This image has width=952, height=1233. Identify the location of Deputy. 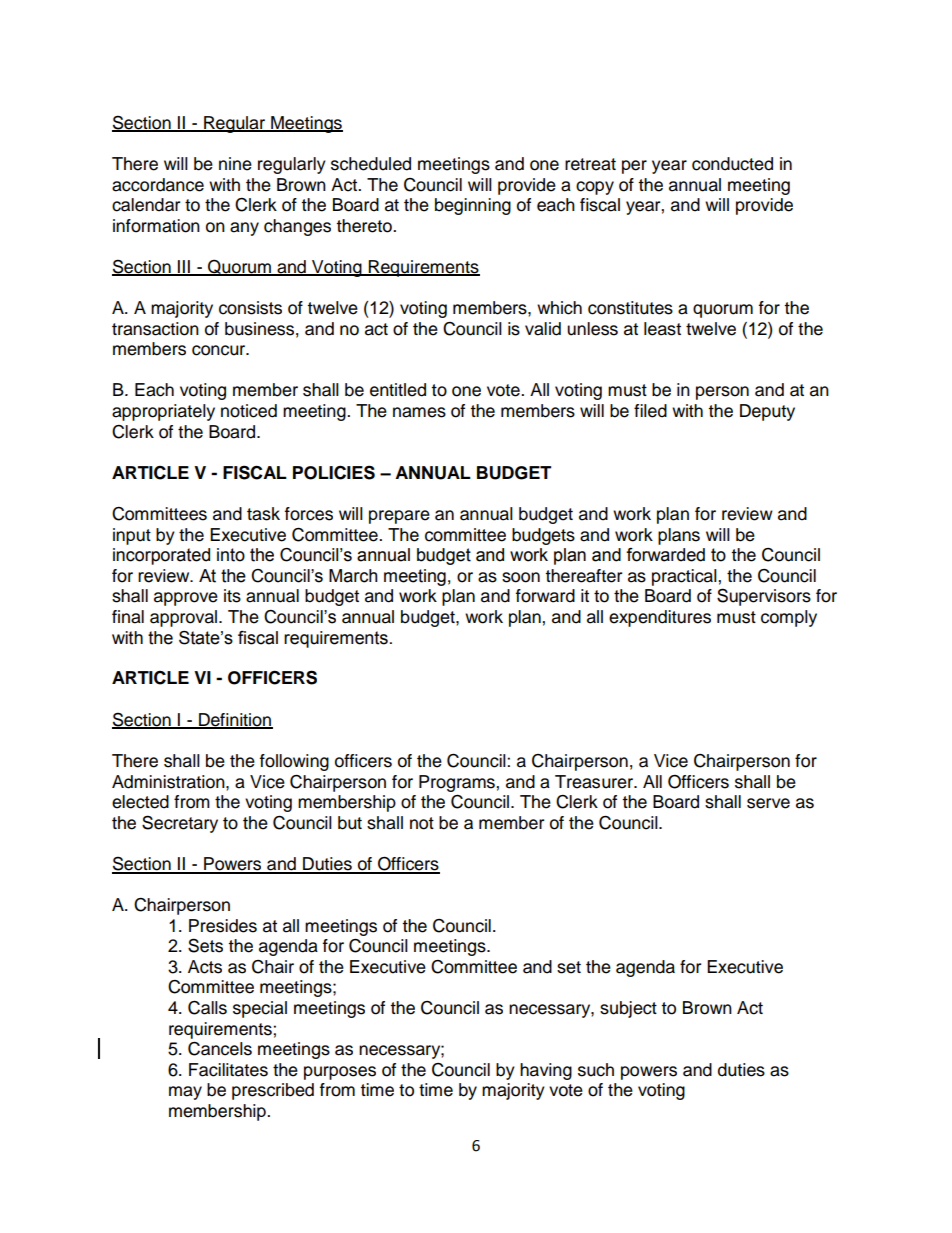
(767, 412).
